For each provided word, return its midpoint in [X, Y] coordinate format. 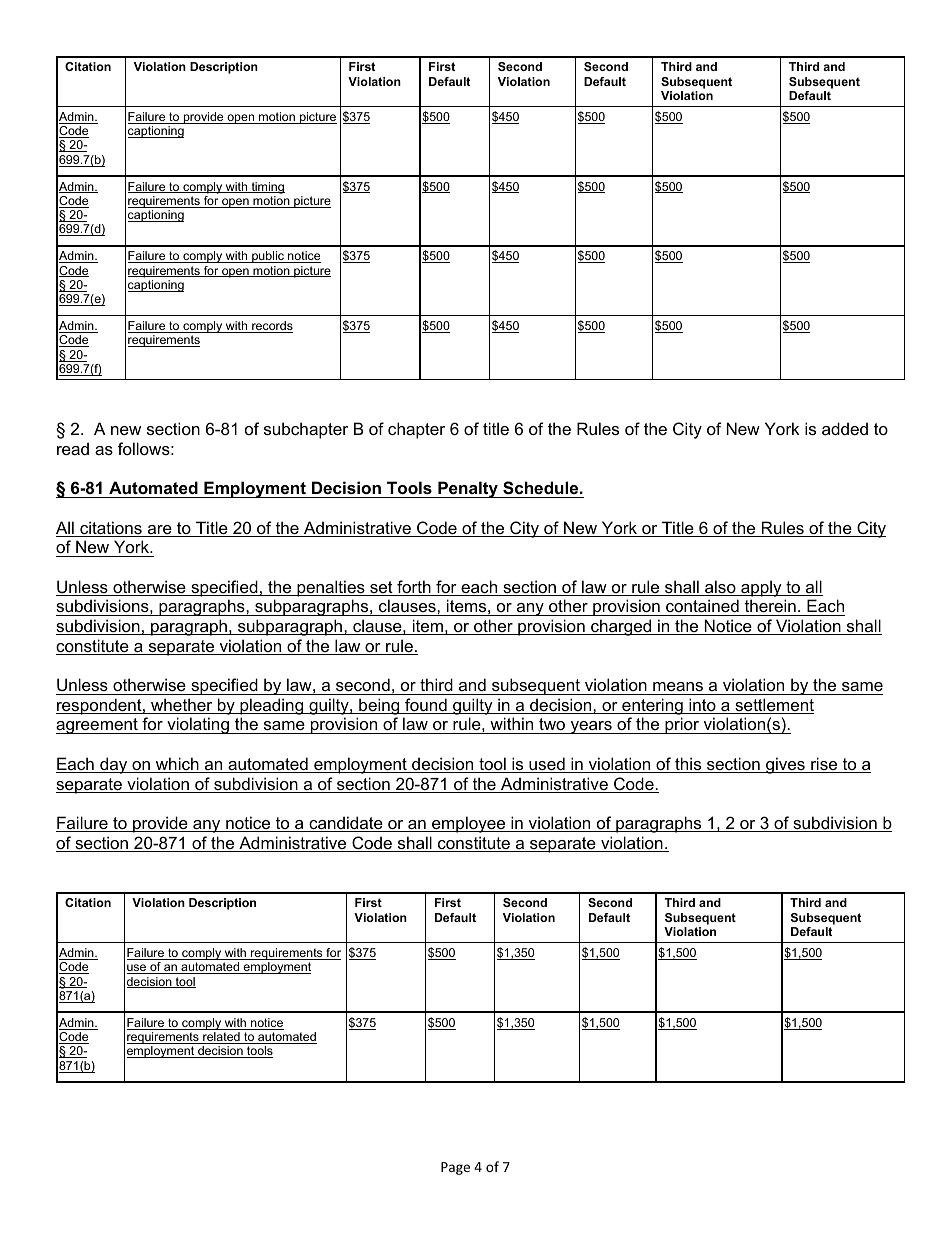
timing [267, 188]
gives [785, 765]
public [268, 257]
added [845, 428]
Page [455, 1168]
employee [469, 824]
